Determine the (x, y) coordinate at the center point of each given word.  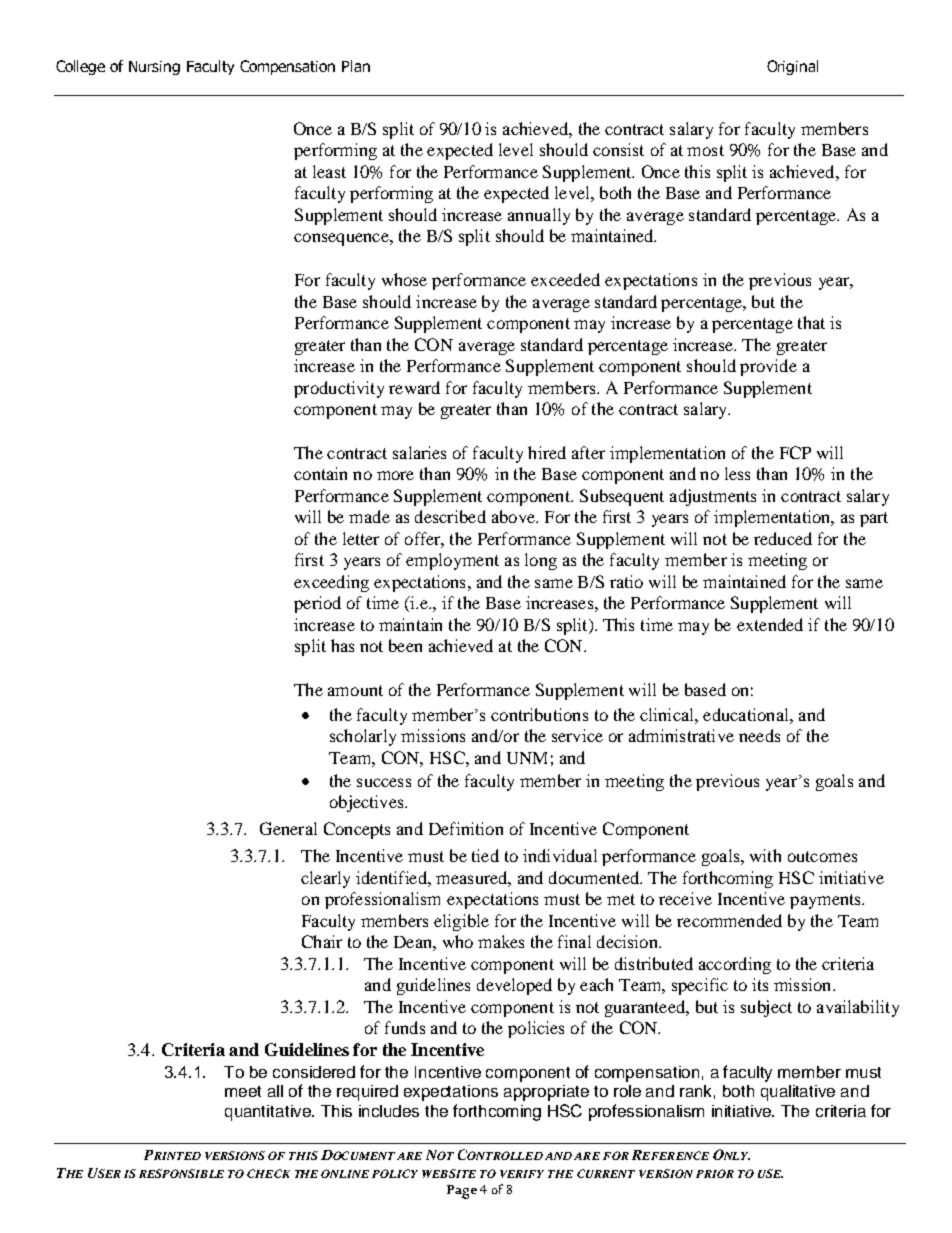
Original (792, 67)
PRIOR (715, 1173)
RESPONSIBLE (181, 1173)
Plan (356, 66)
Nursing (154, 68)
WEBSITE (449, 1173)
